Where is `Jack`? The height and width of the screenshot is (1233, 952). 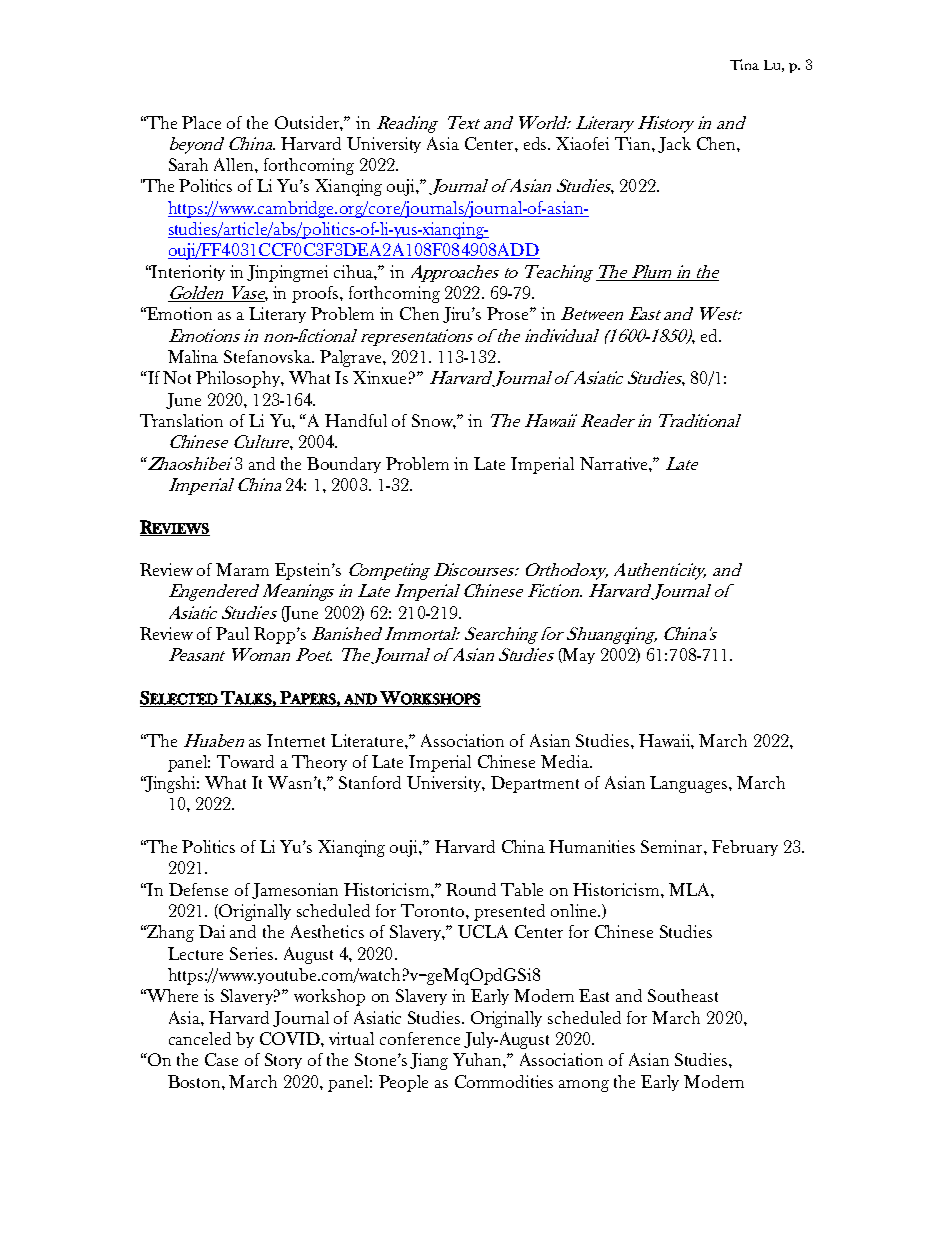
Jack is located at coordinates (674, 145).
